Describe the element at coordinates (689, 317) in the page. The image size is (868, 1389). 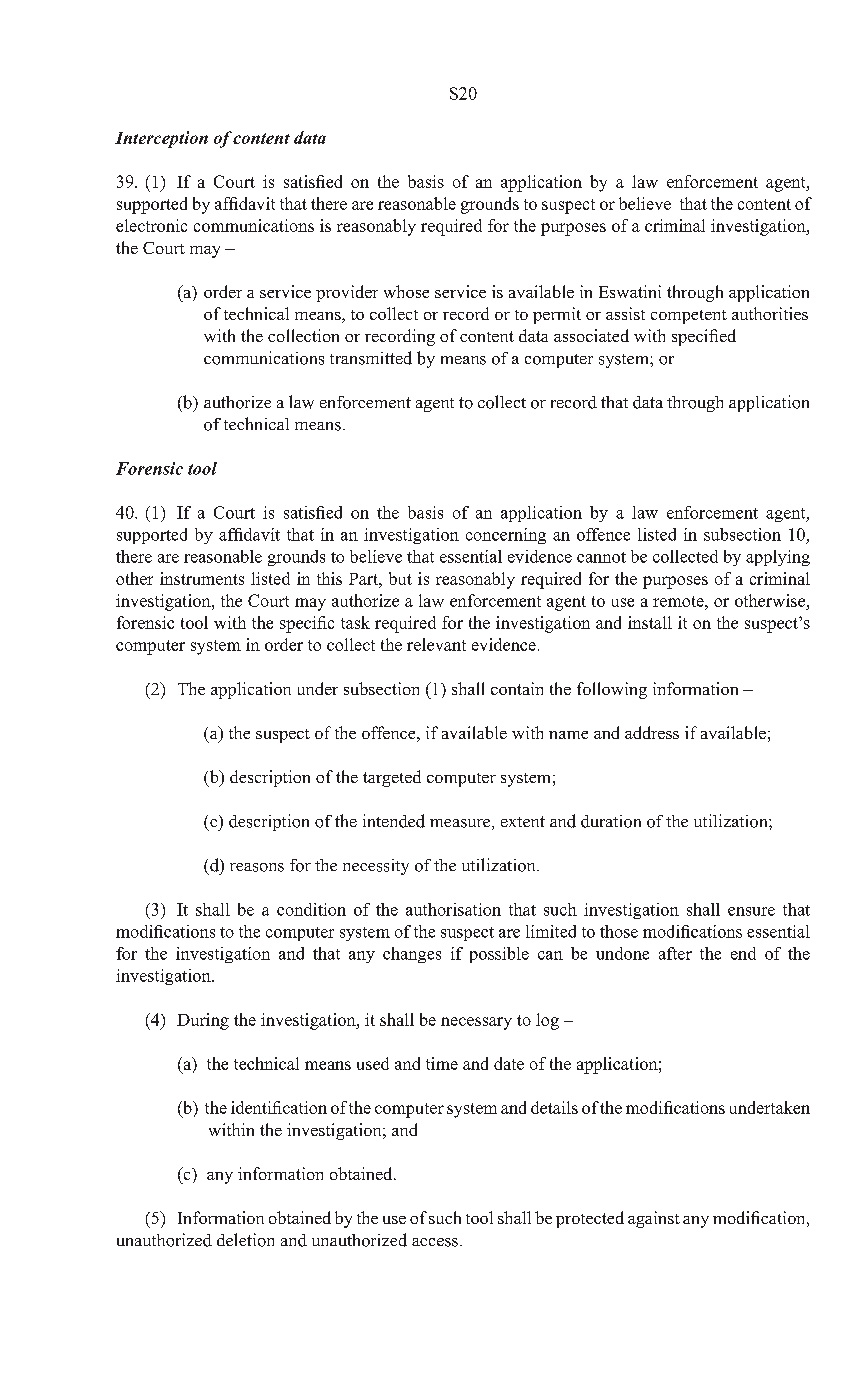
I see `competent` at that location.
